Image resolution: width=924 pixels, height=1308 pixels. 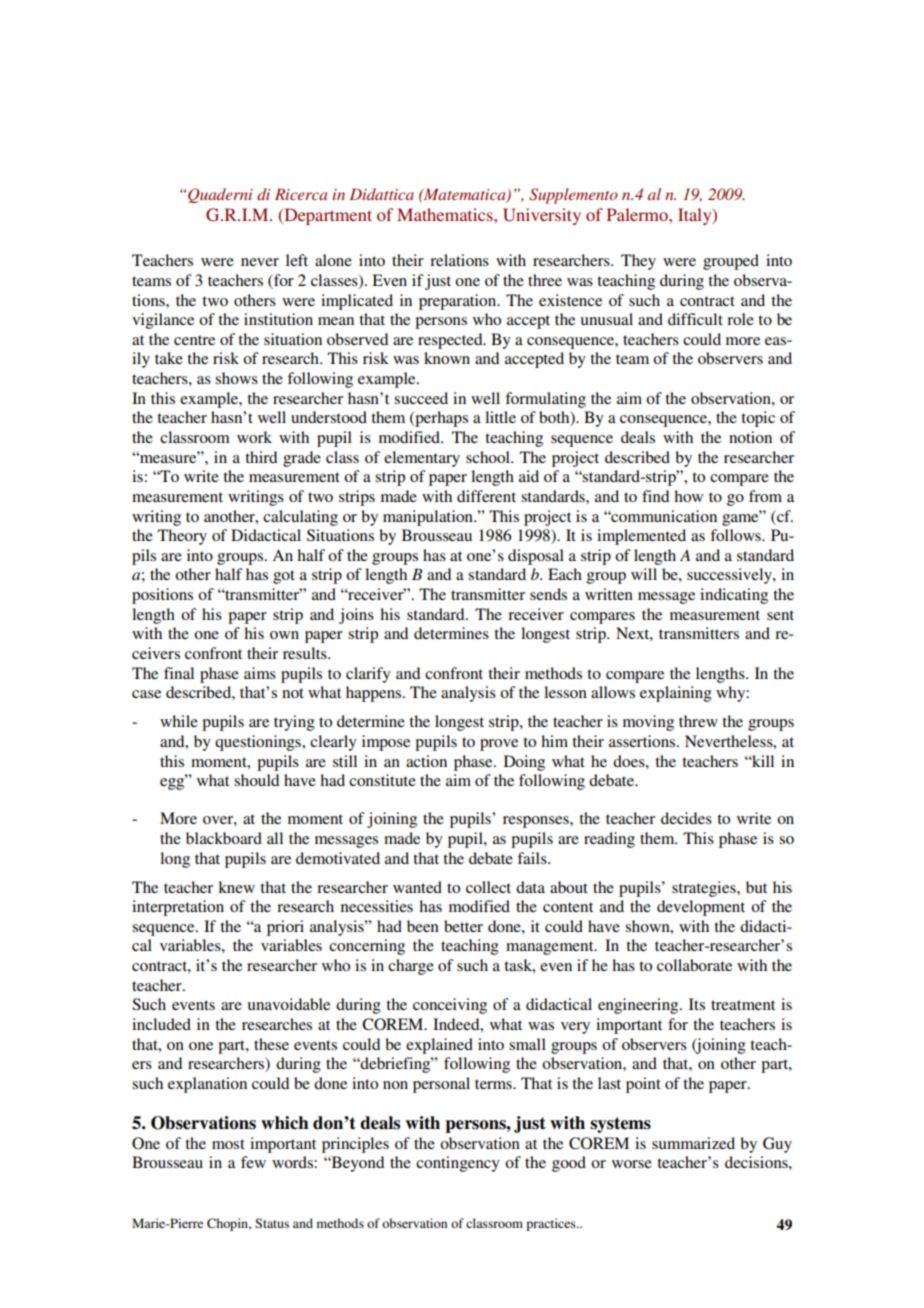 What do you see at coordinates (253, 1162) in the screenshot?
I see `few` at bounding box center [253, 1162].
